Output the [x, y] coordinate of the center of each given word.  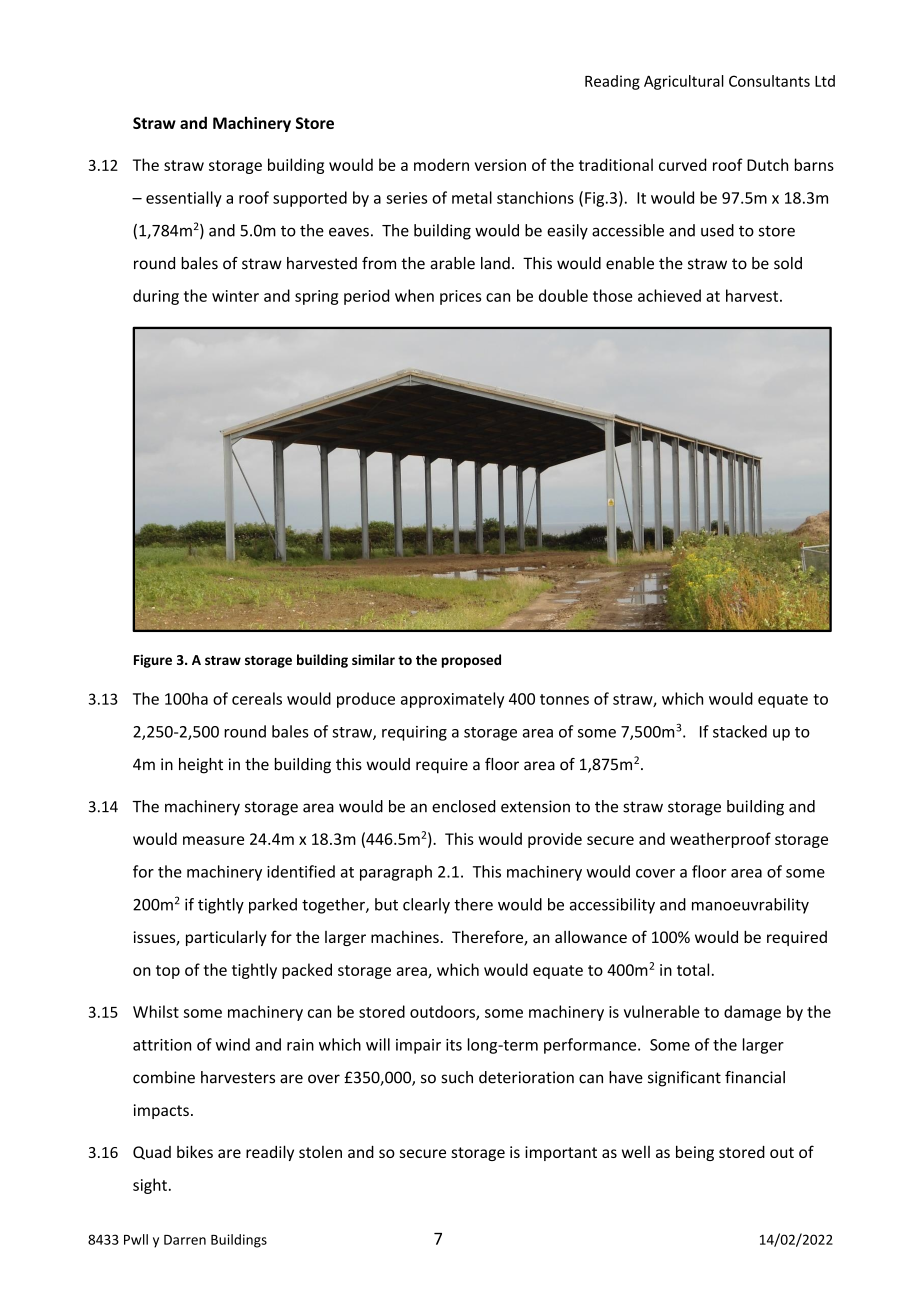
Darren [185, 1240]
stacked [740, 731]
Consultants [769, 81]
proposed [471, 661]
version [500, 165]
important [561, 1153]
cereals [257, 698]
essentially [184, 199]
